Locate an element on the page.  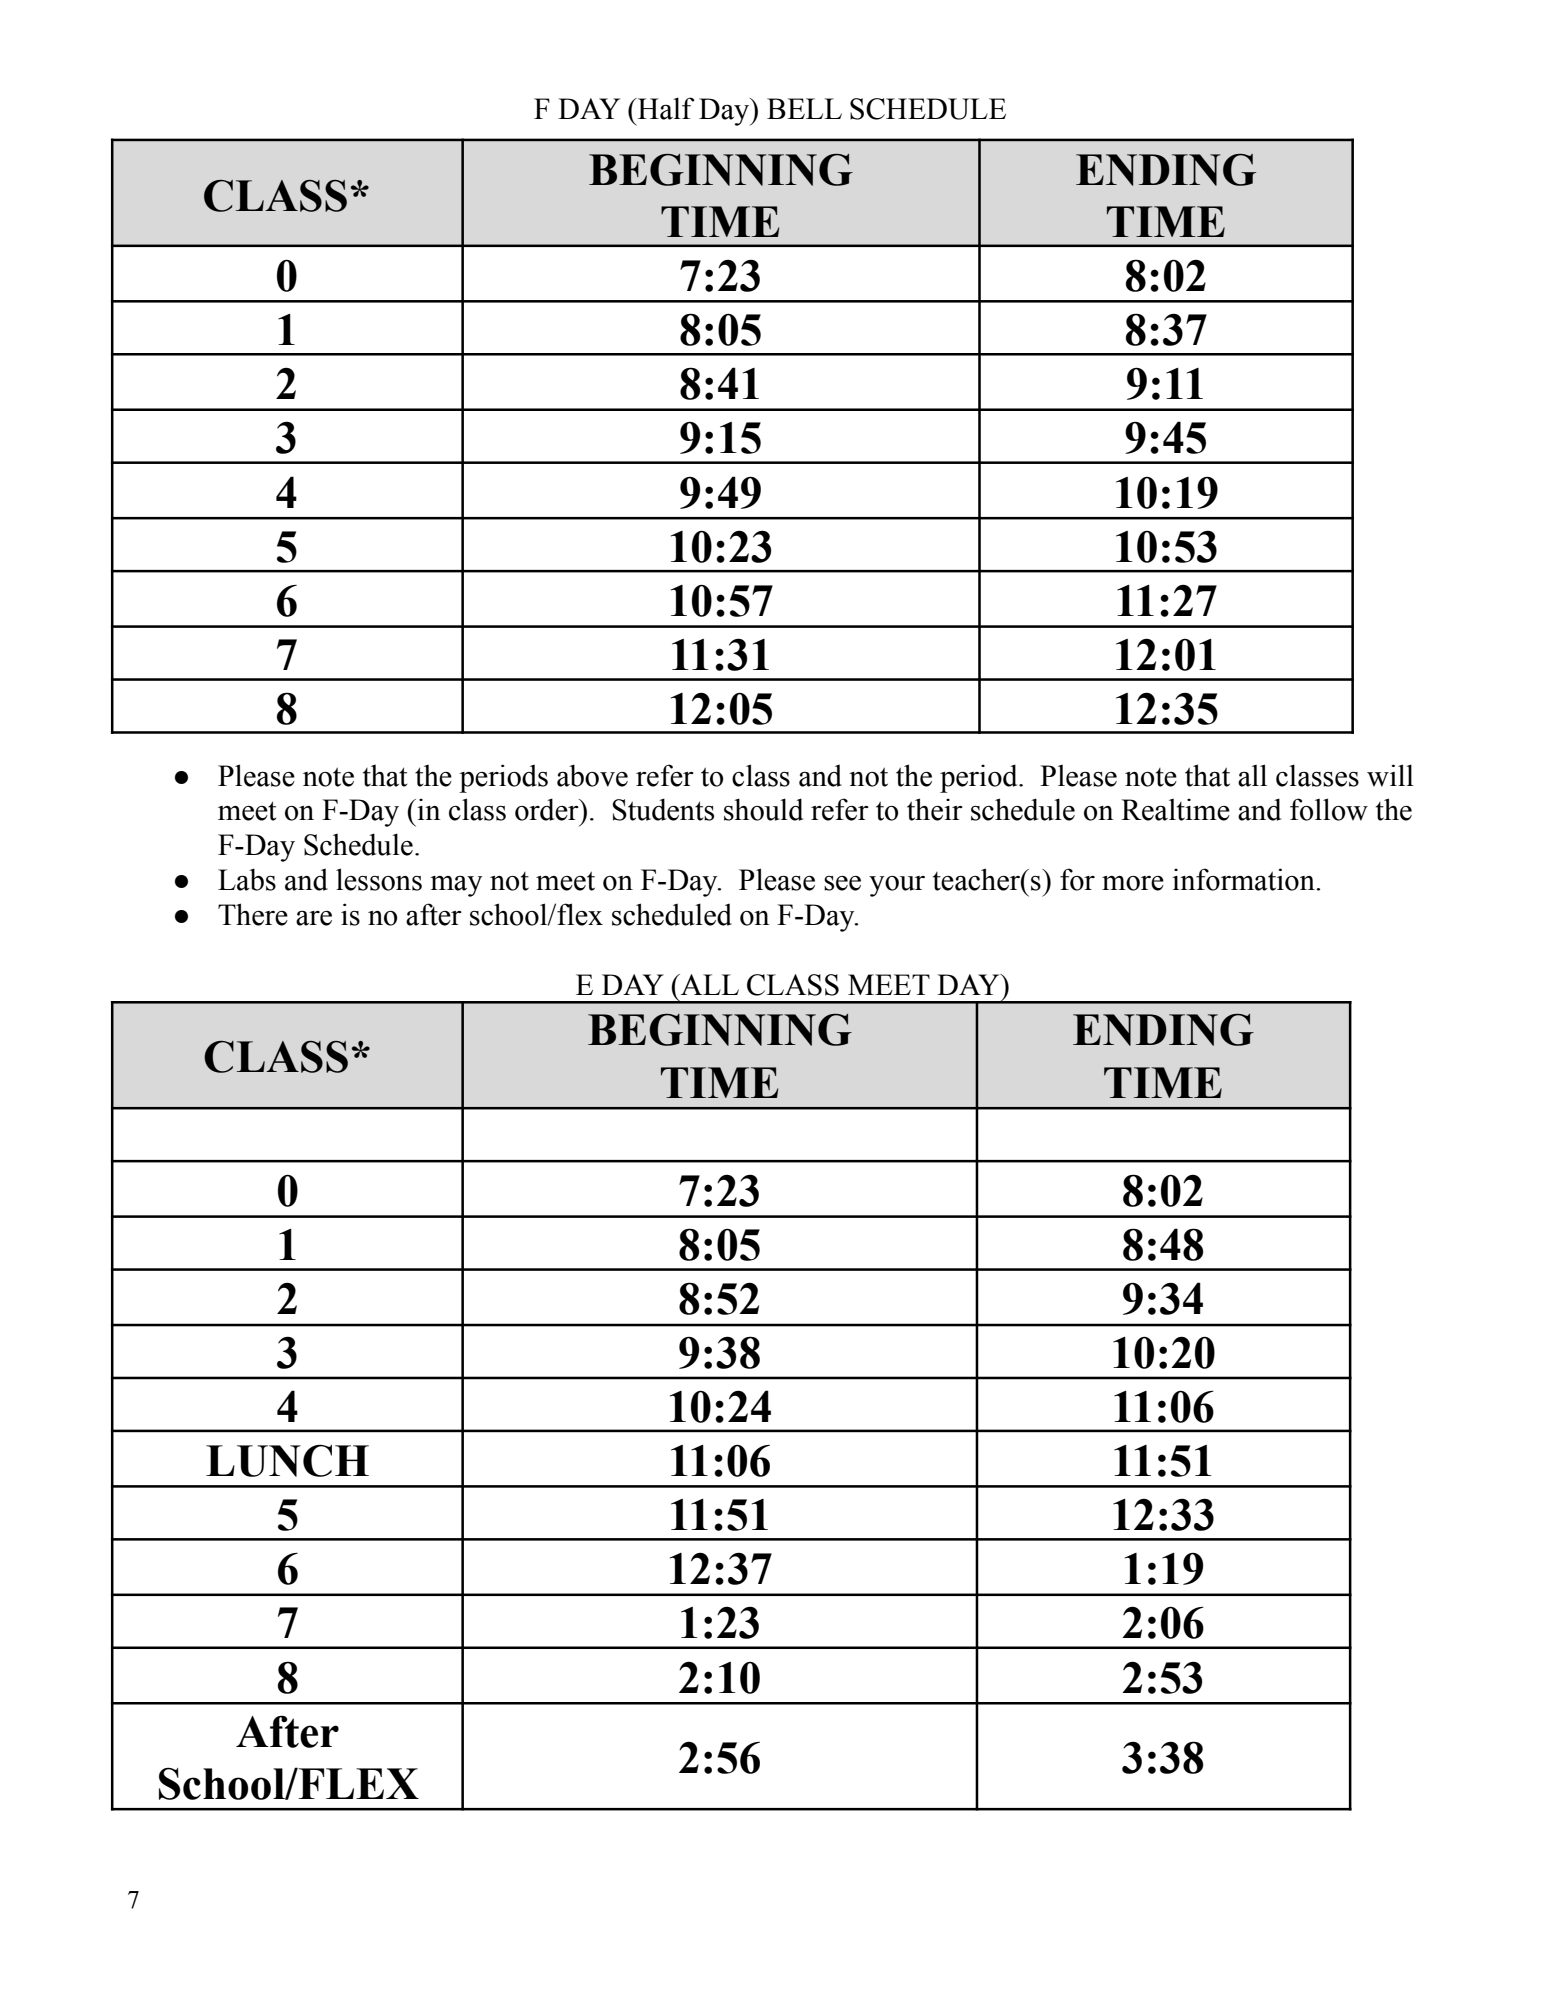
follow is located at coordinates (1329, 809).
